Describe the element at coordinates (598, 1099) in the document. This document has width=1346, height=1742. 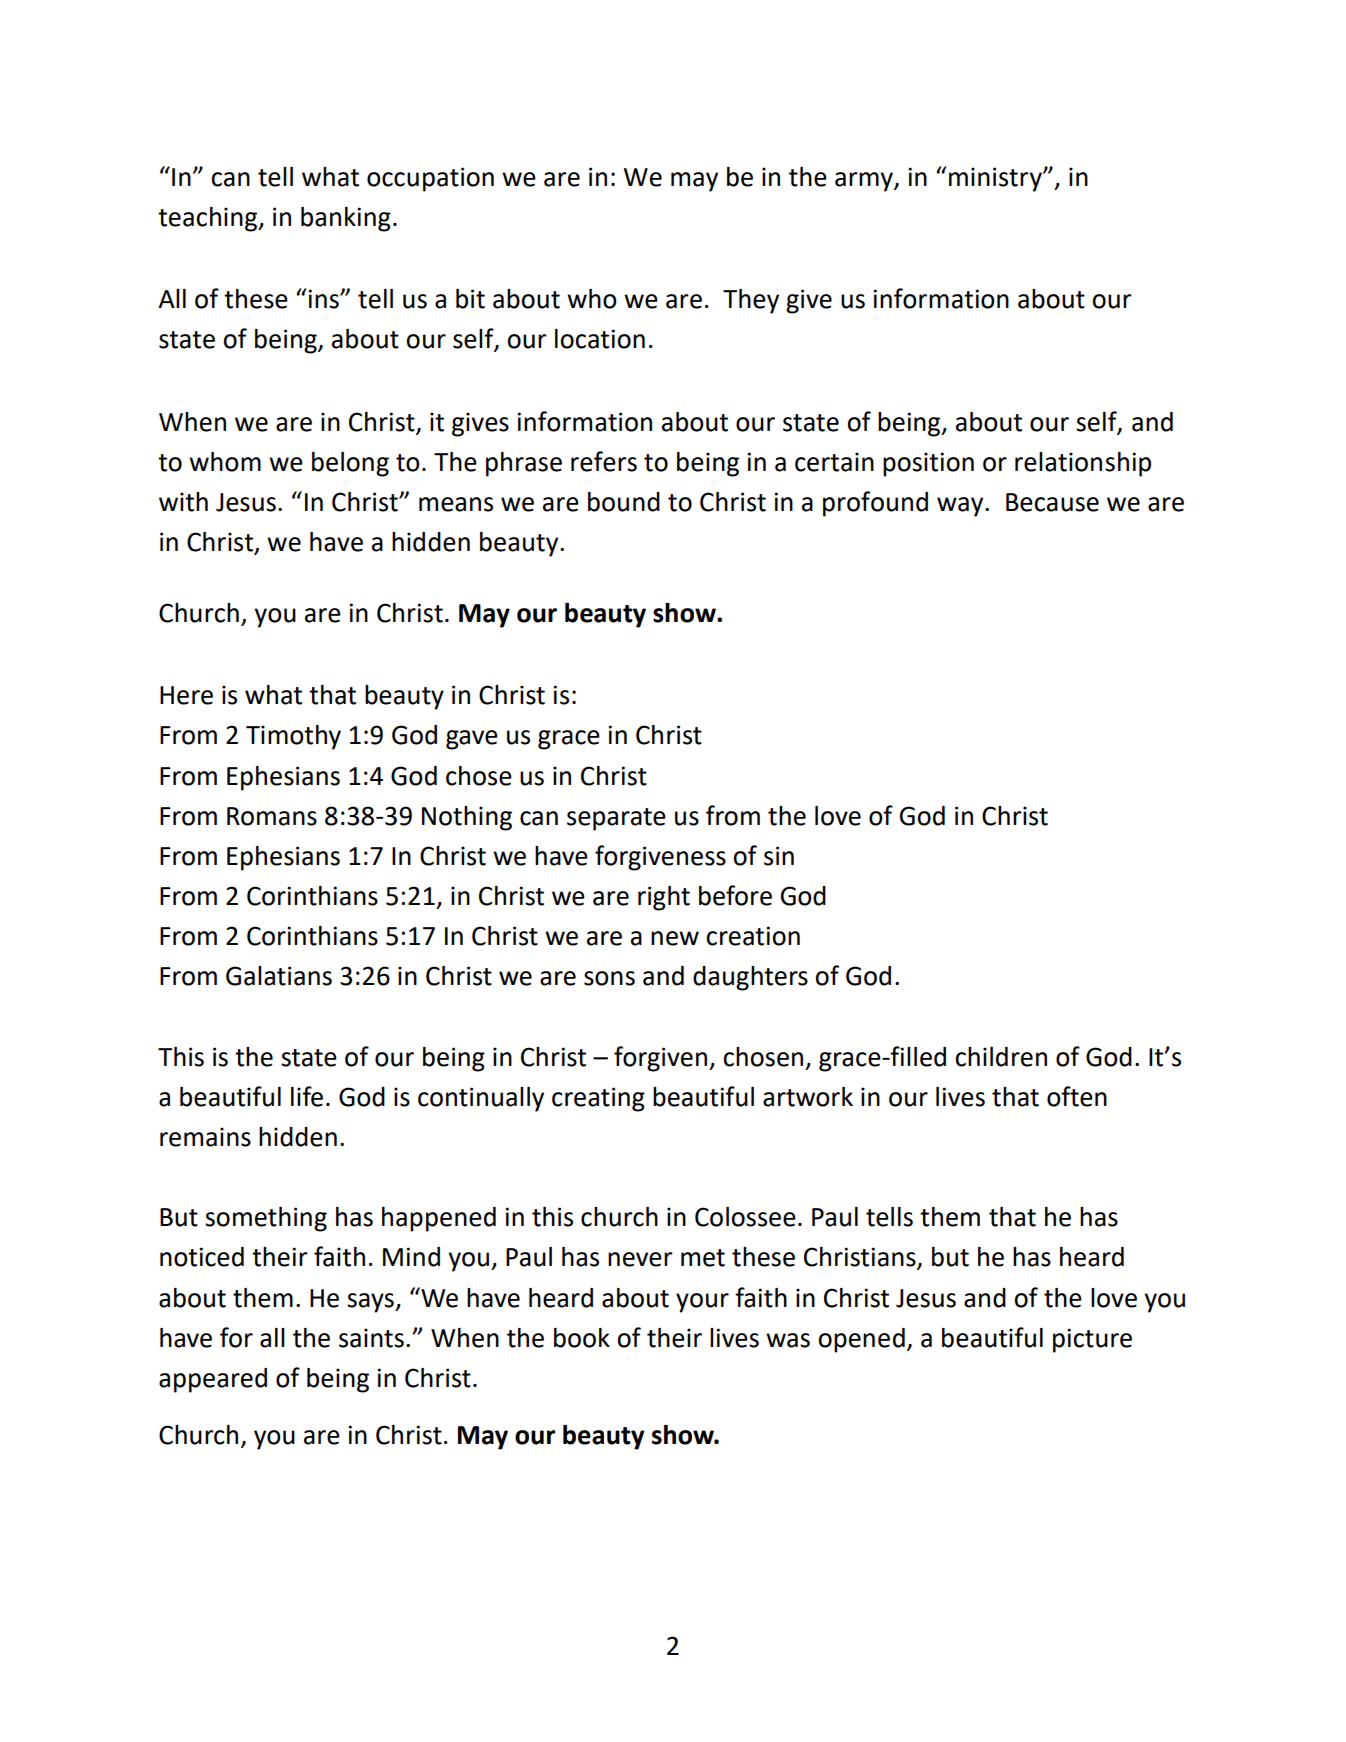
I see `creating` at that location.
